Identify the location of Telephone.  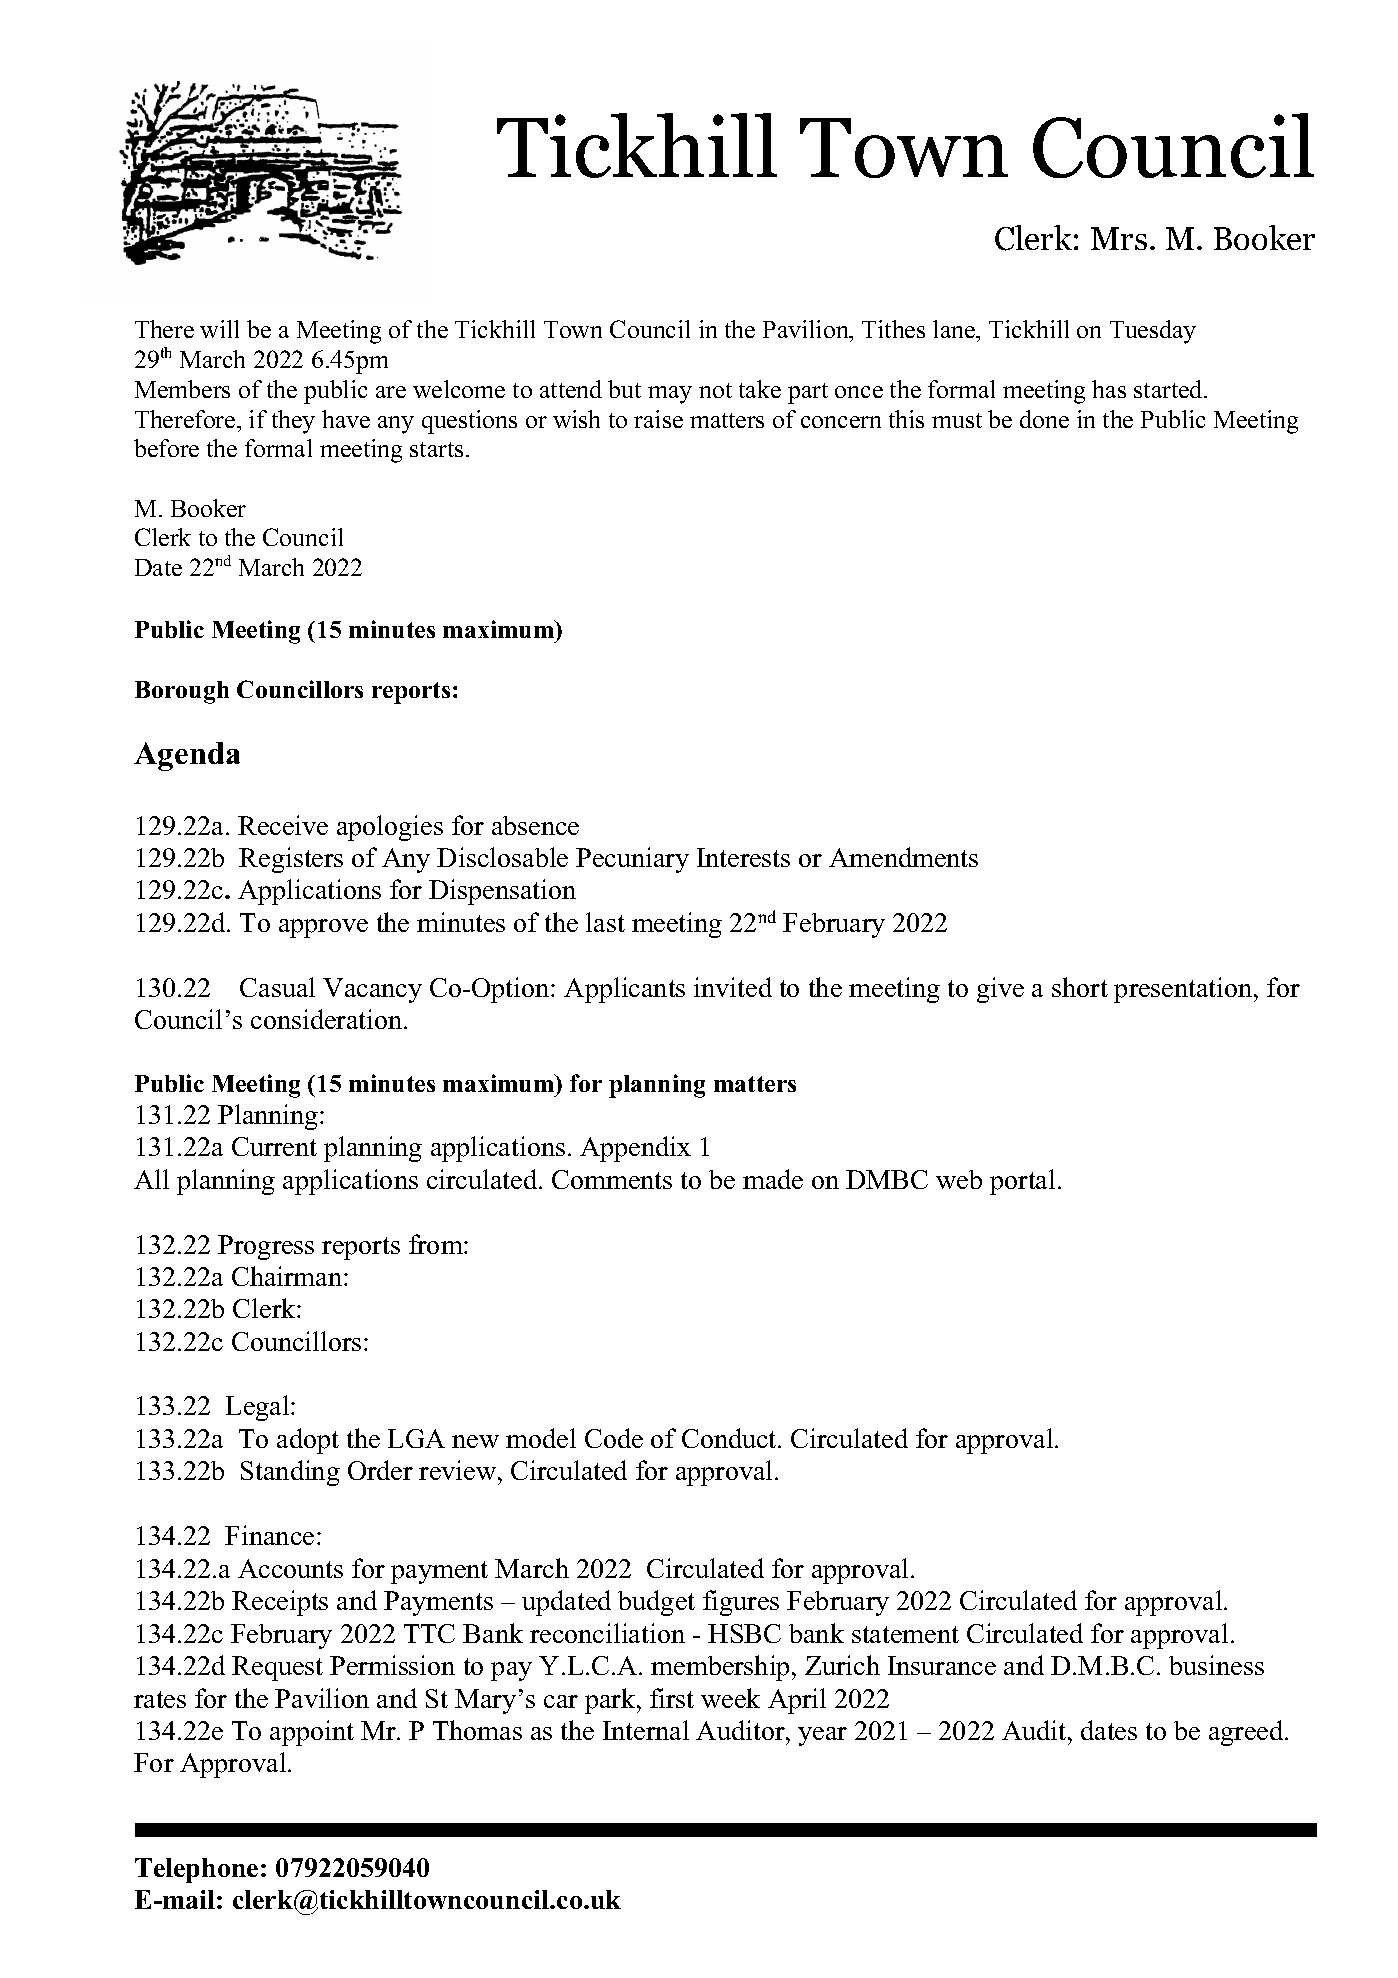
(196, 1870).
